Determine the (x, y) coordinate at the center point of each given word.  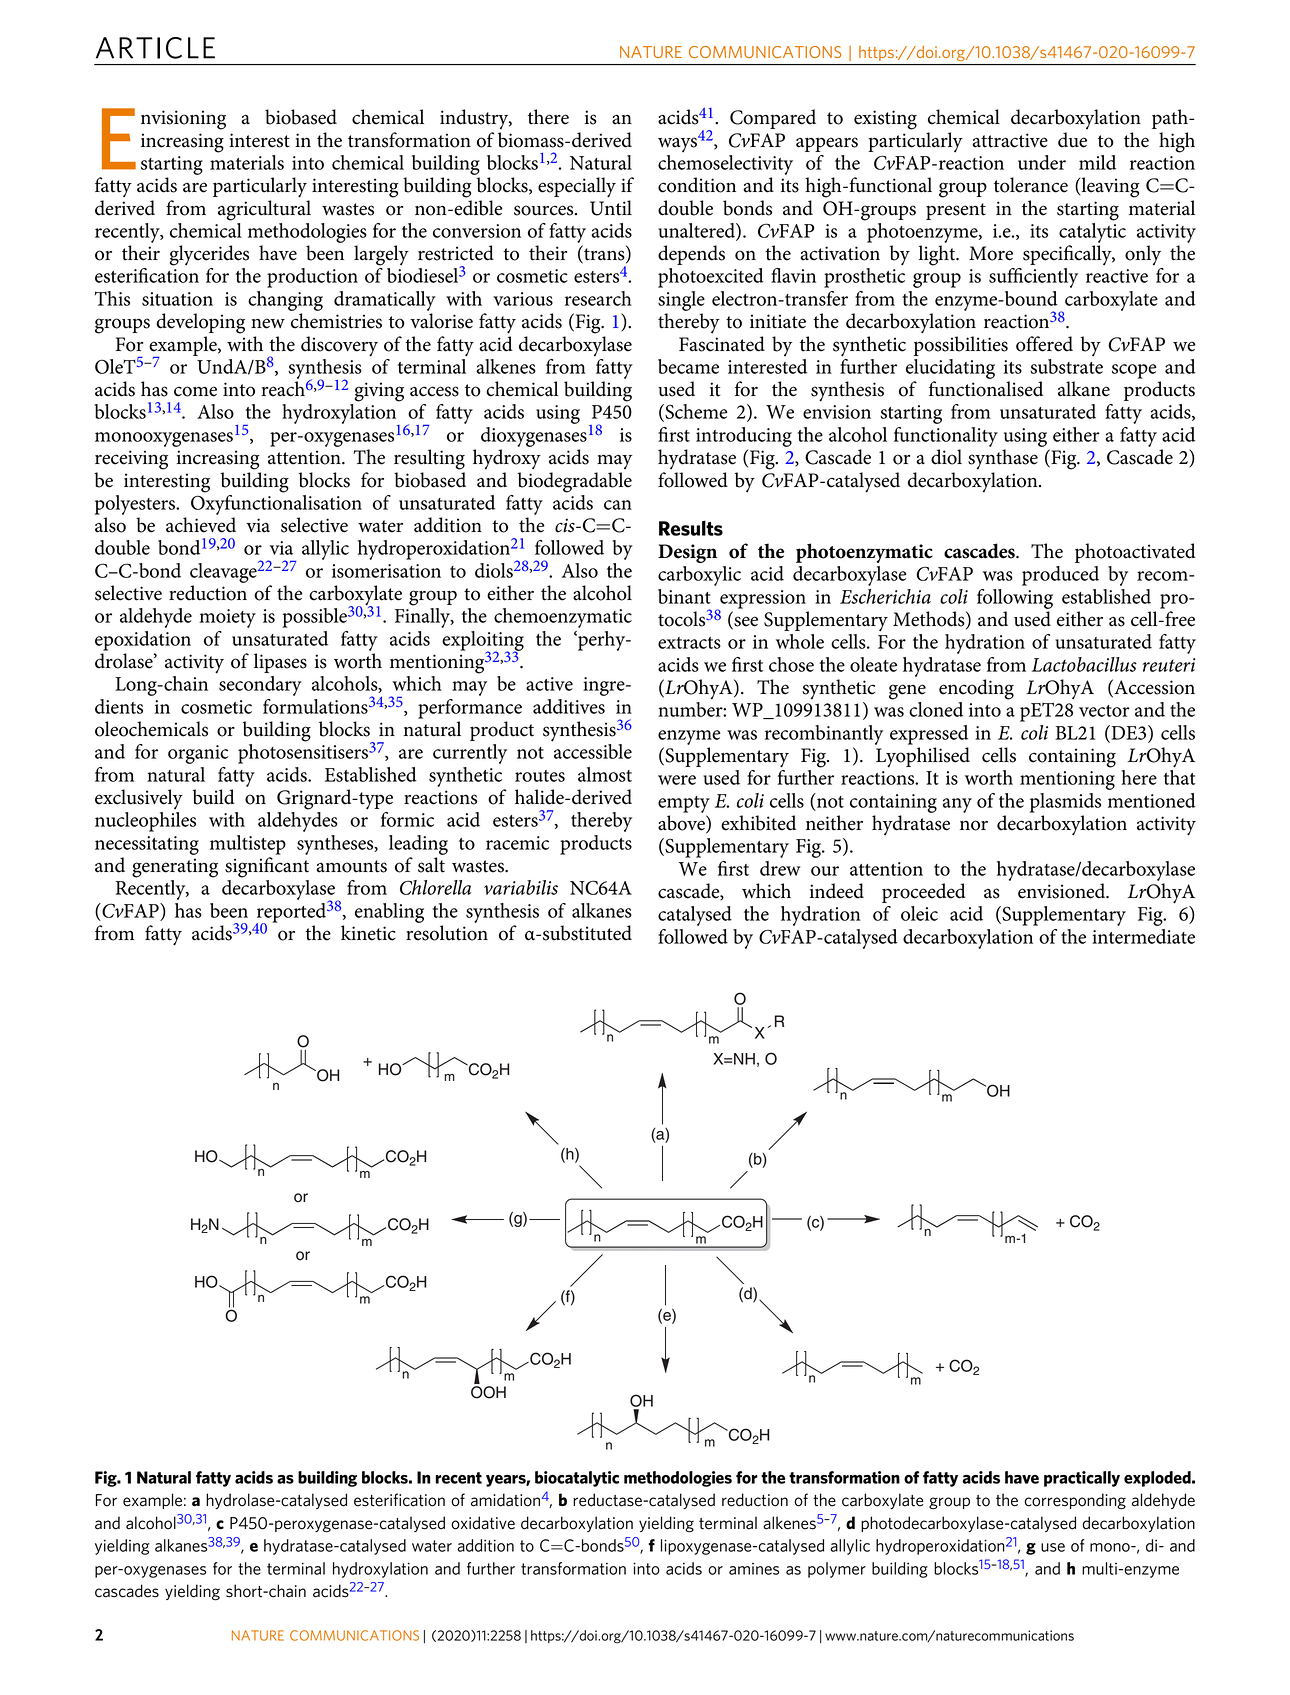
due (1072, 140)
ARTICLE (155, 48)
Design (687, 553)
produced (1060, 576)
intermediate (1143, 936)
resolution (447, 933)
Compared (773, 119)
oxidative (483, 1523)
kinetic (368, 933)
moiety (227, 618)
